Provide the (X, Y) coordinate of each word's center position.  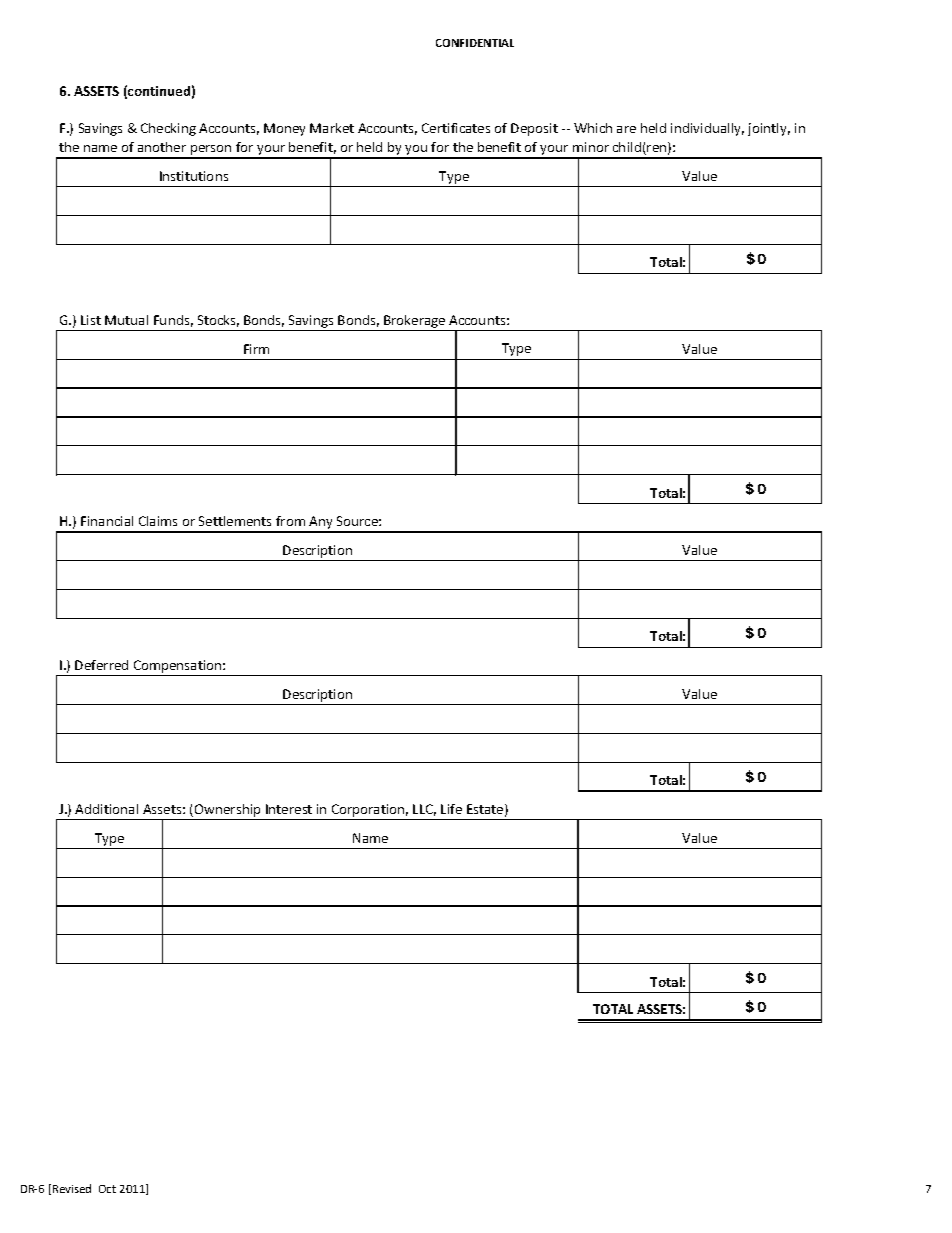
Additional (106, 809)
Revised (72, 1188)
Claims (158, 521)
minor (591, 147)
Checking (168, 129)
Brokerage (415, 323)
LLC (424, 810)
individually (707, 129)
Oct (107, 1189)
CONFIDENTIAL (475, 43)
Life (451, 809)
